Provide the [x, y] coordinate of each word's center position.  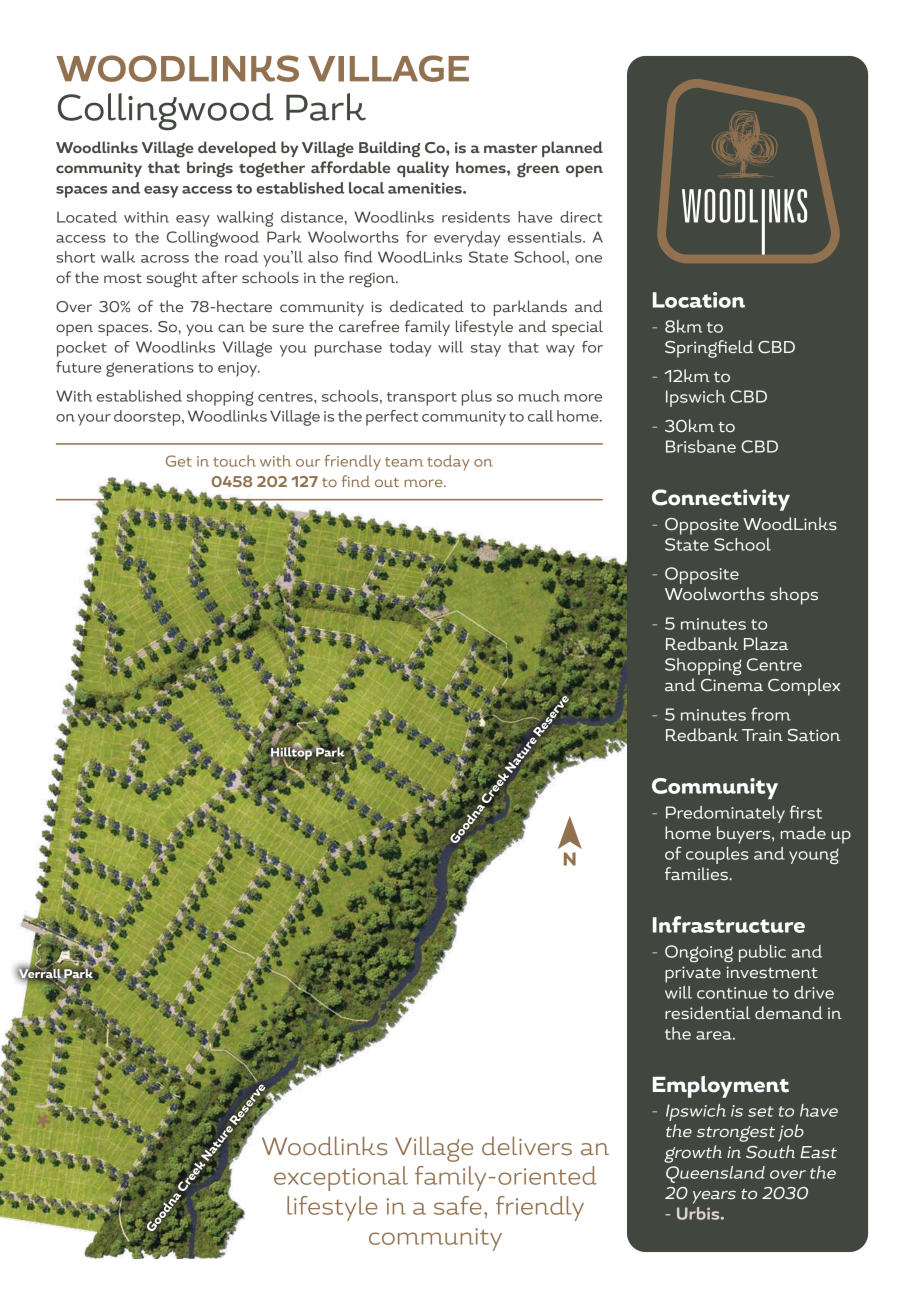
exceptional [341, 1178]
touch [234, 461]
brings [210, 169]
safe [458, 1205]
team [404, 462]
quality [423, 169]
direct [581, 217]
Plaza [766, 643]
